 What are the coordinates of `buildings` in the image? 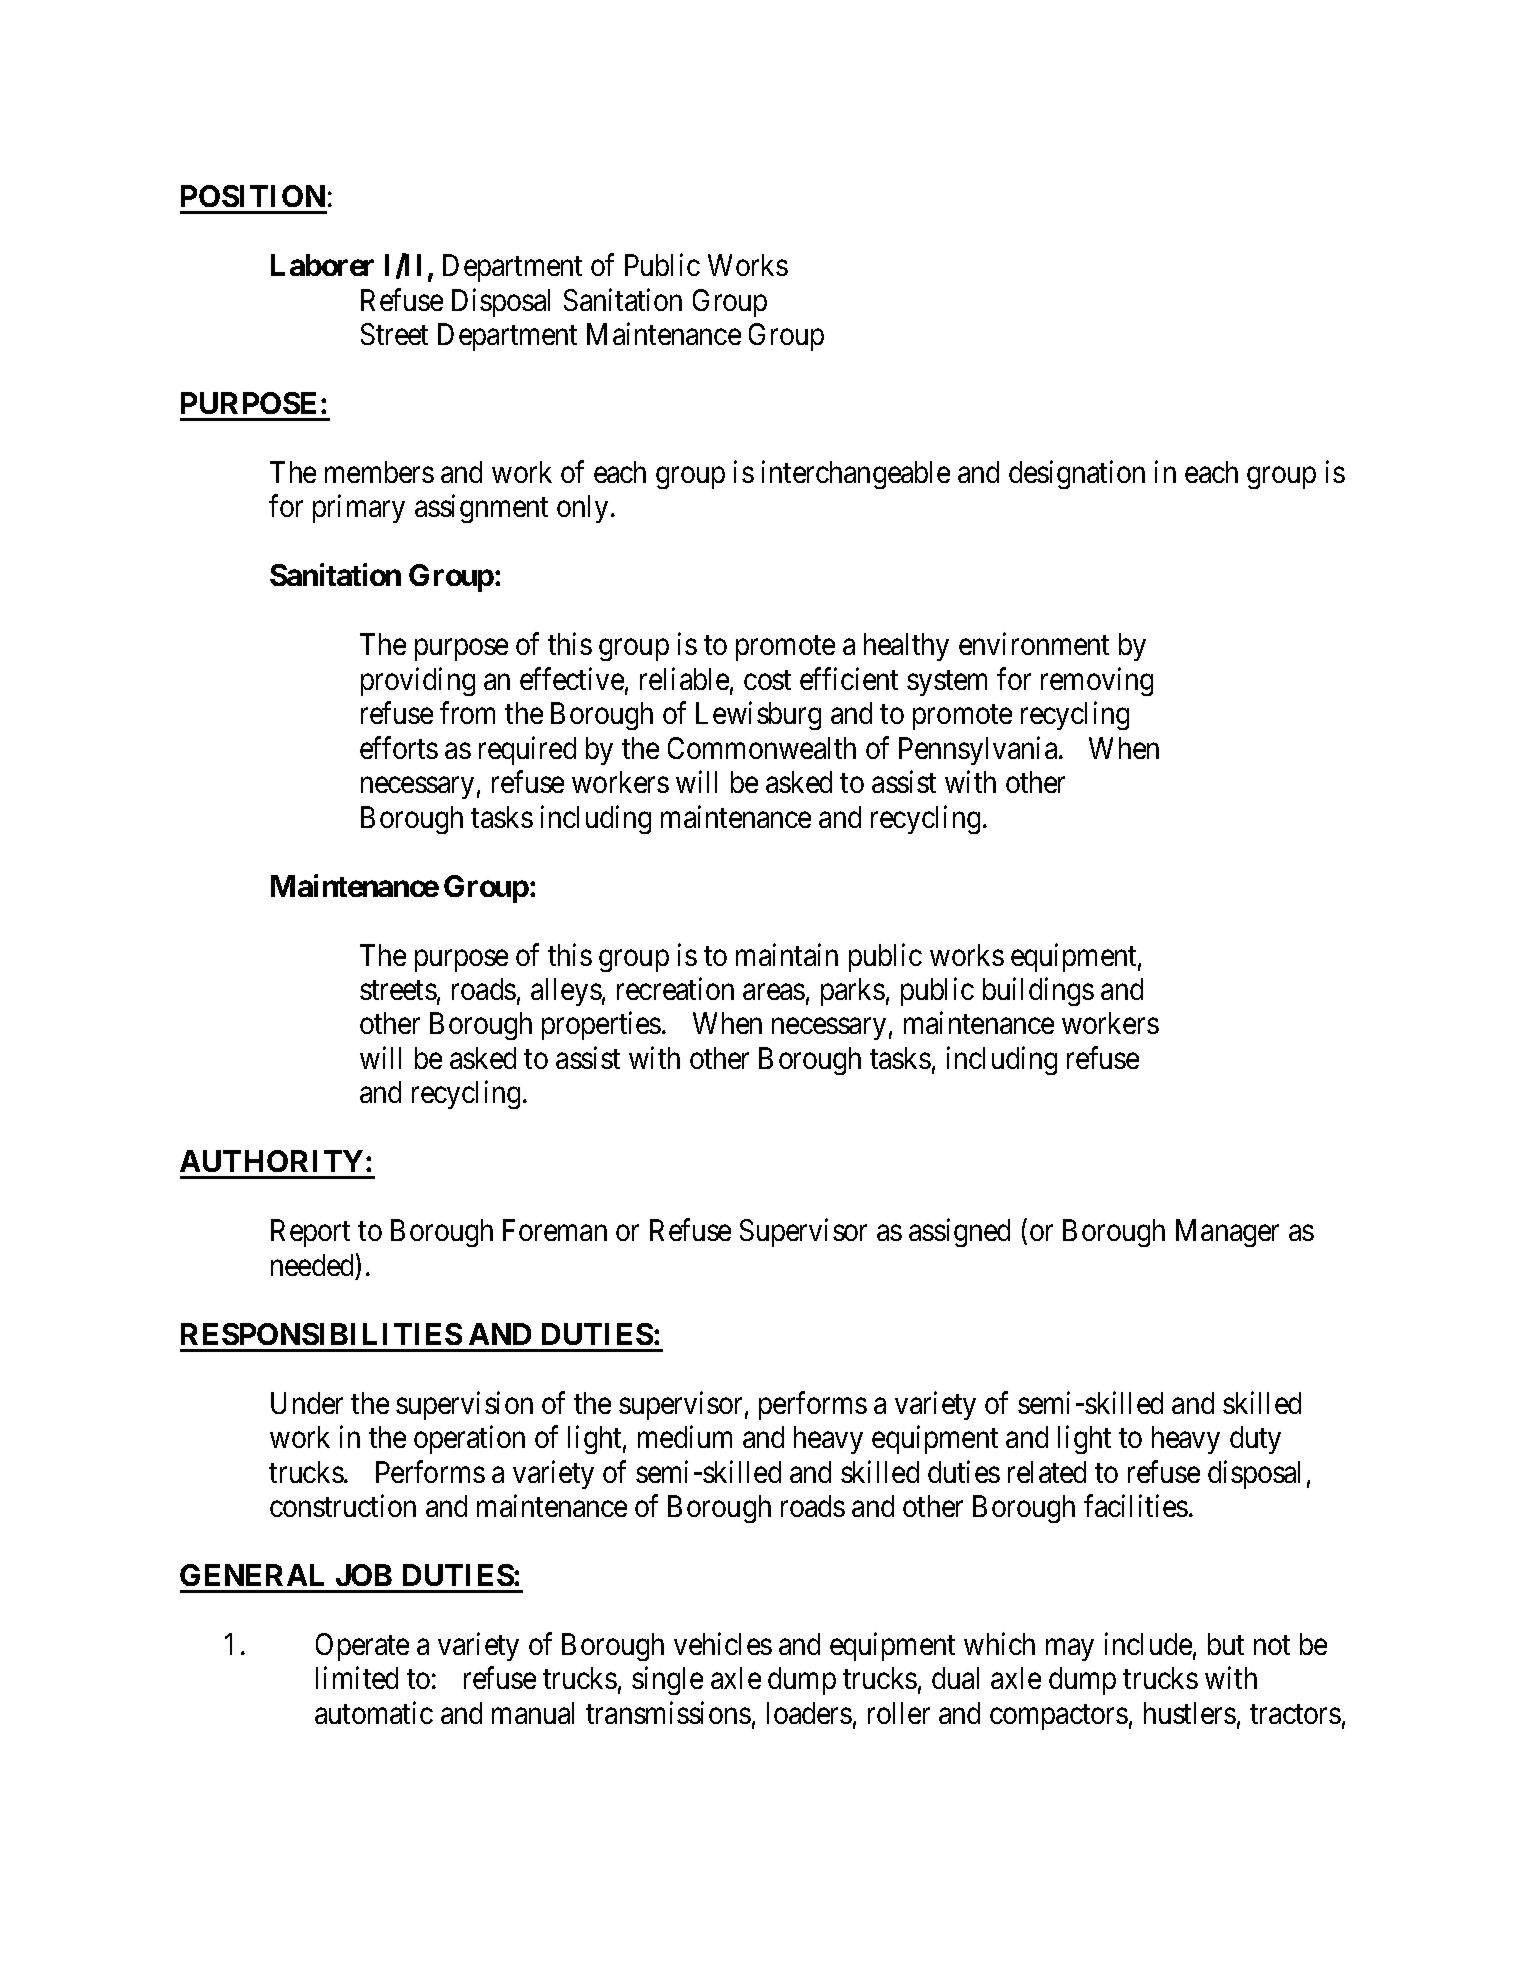 It's located at (1038, 992).
